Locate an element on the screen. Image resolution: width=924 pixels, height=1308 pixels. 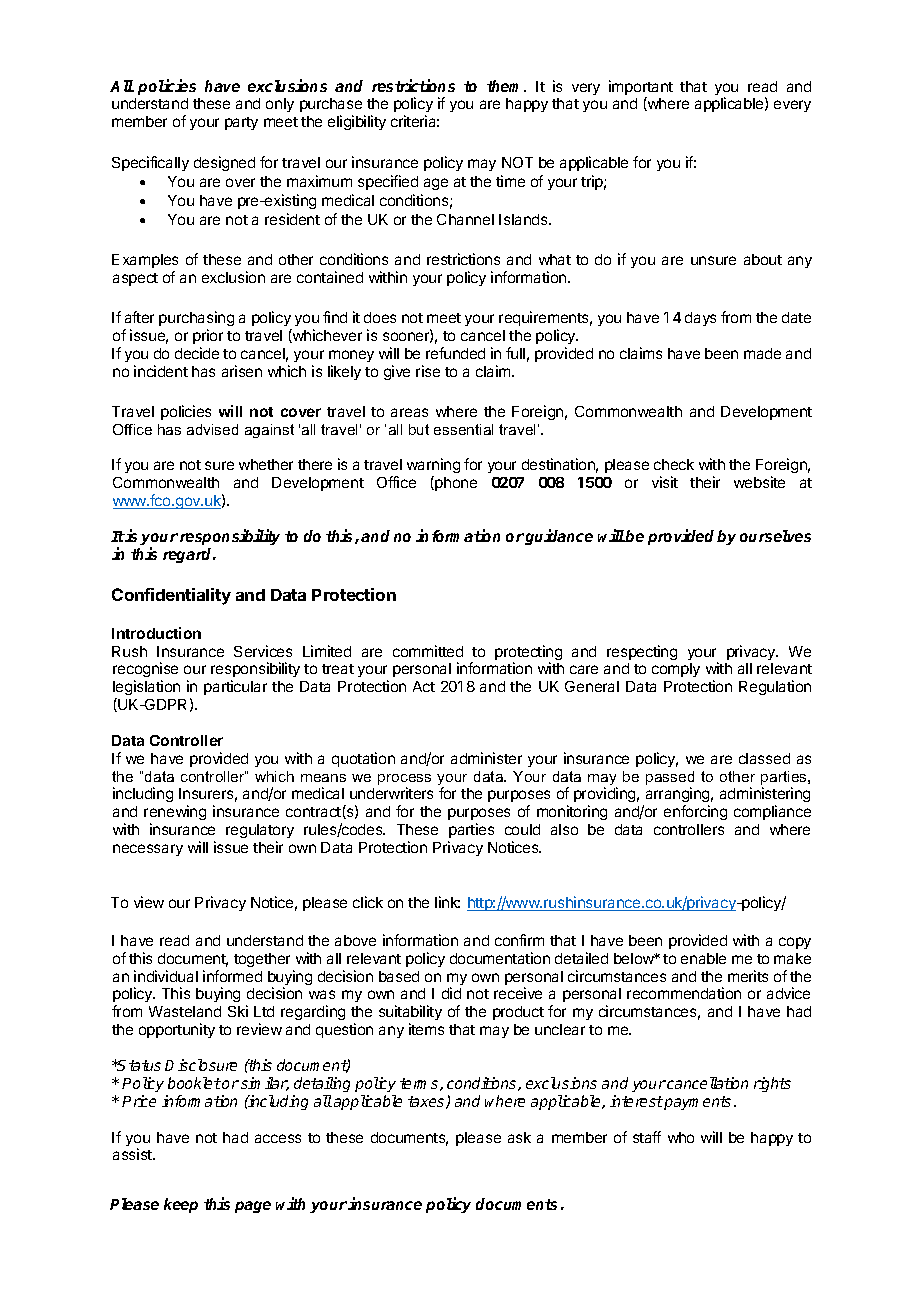
ask is located at coordinates (519, 1137).
